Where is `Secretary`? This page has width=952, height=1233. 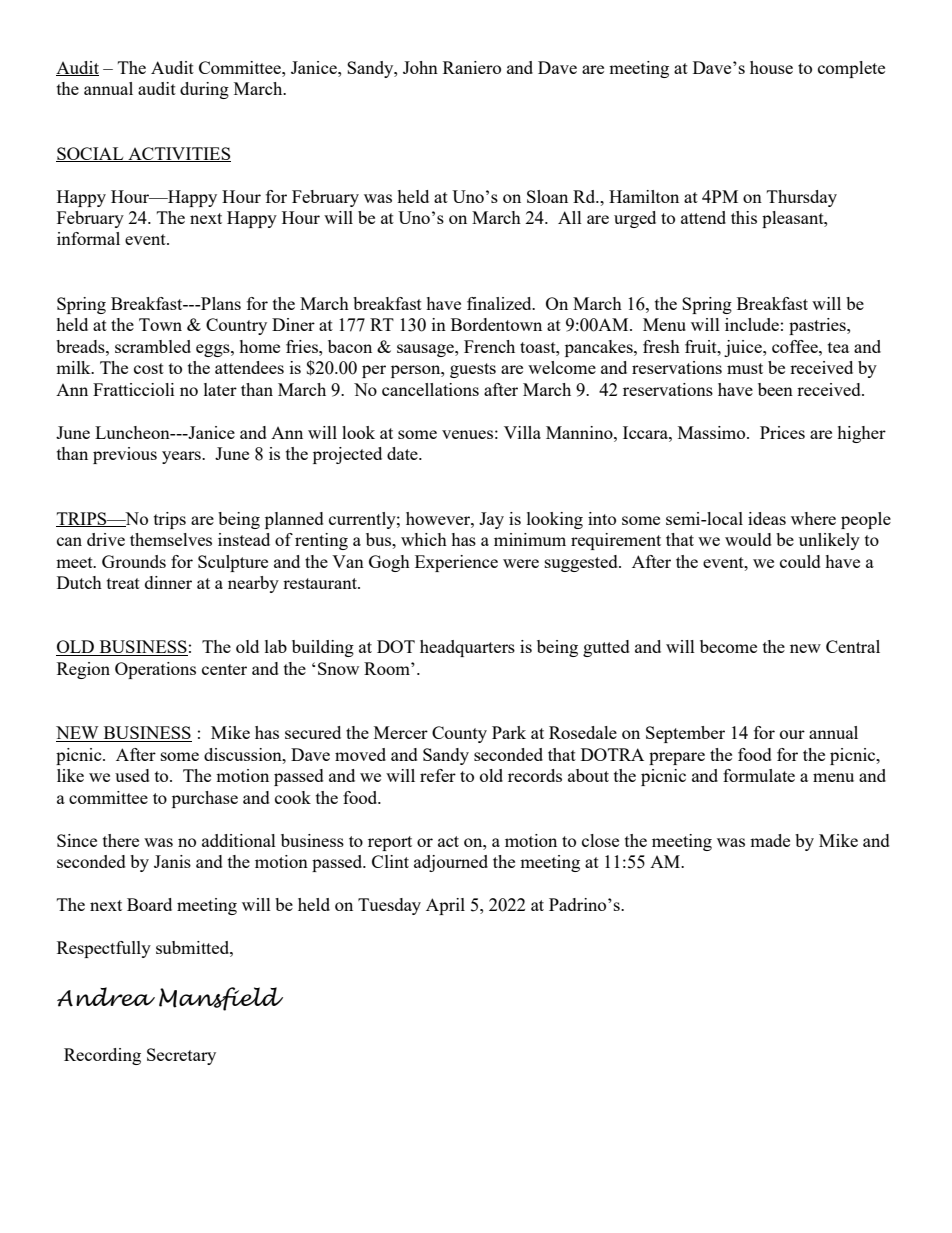 Secretary is located at coordinates (181, 1056).
